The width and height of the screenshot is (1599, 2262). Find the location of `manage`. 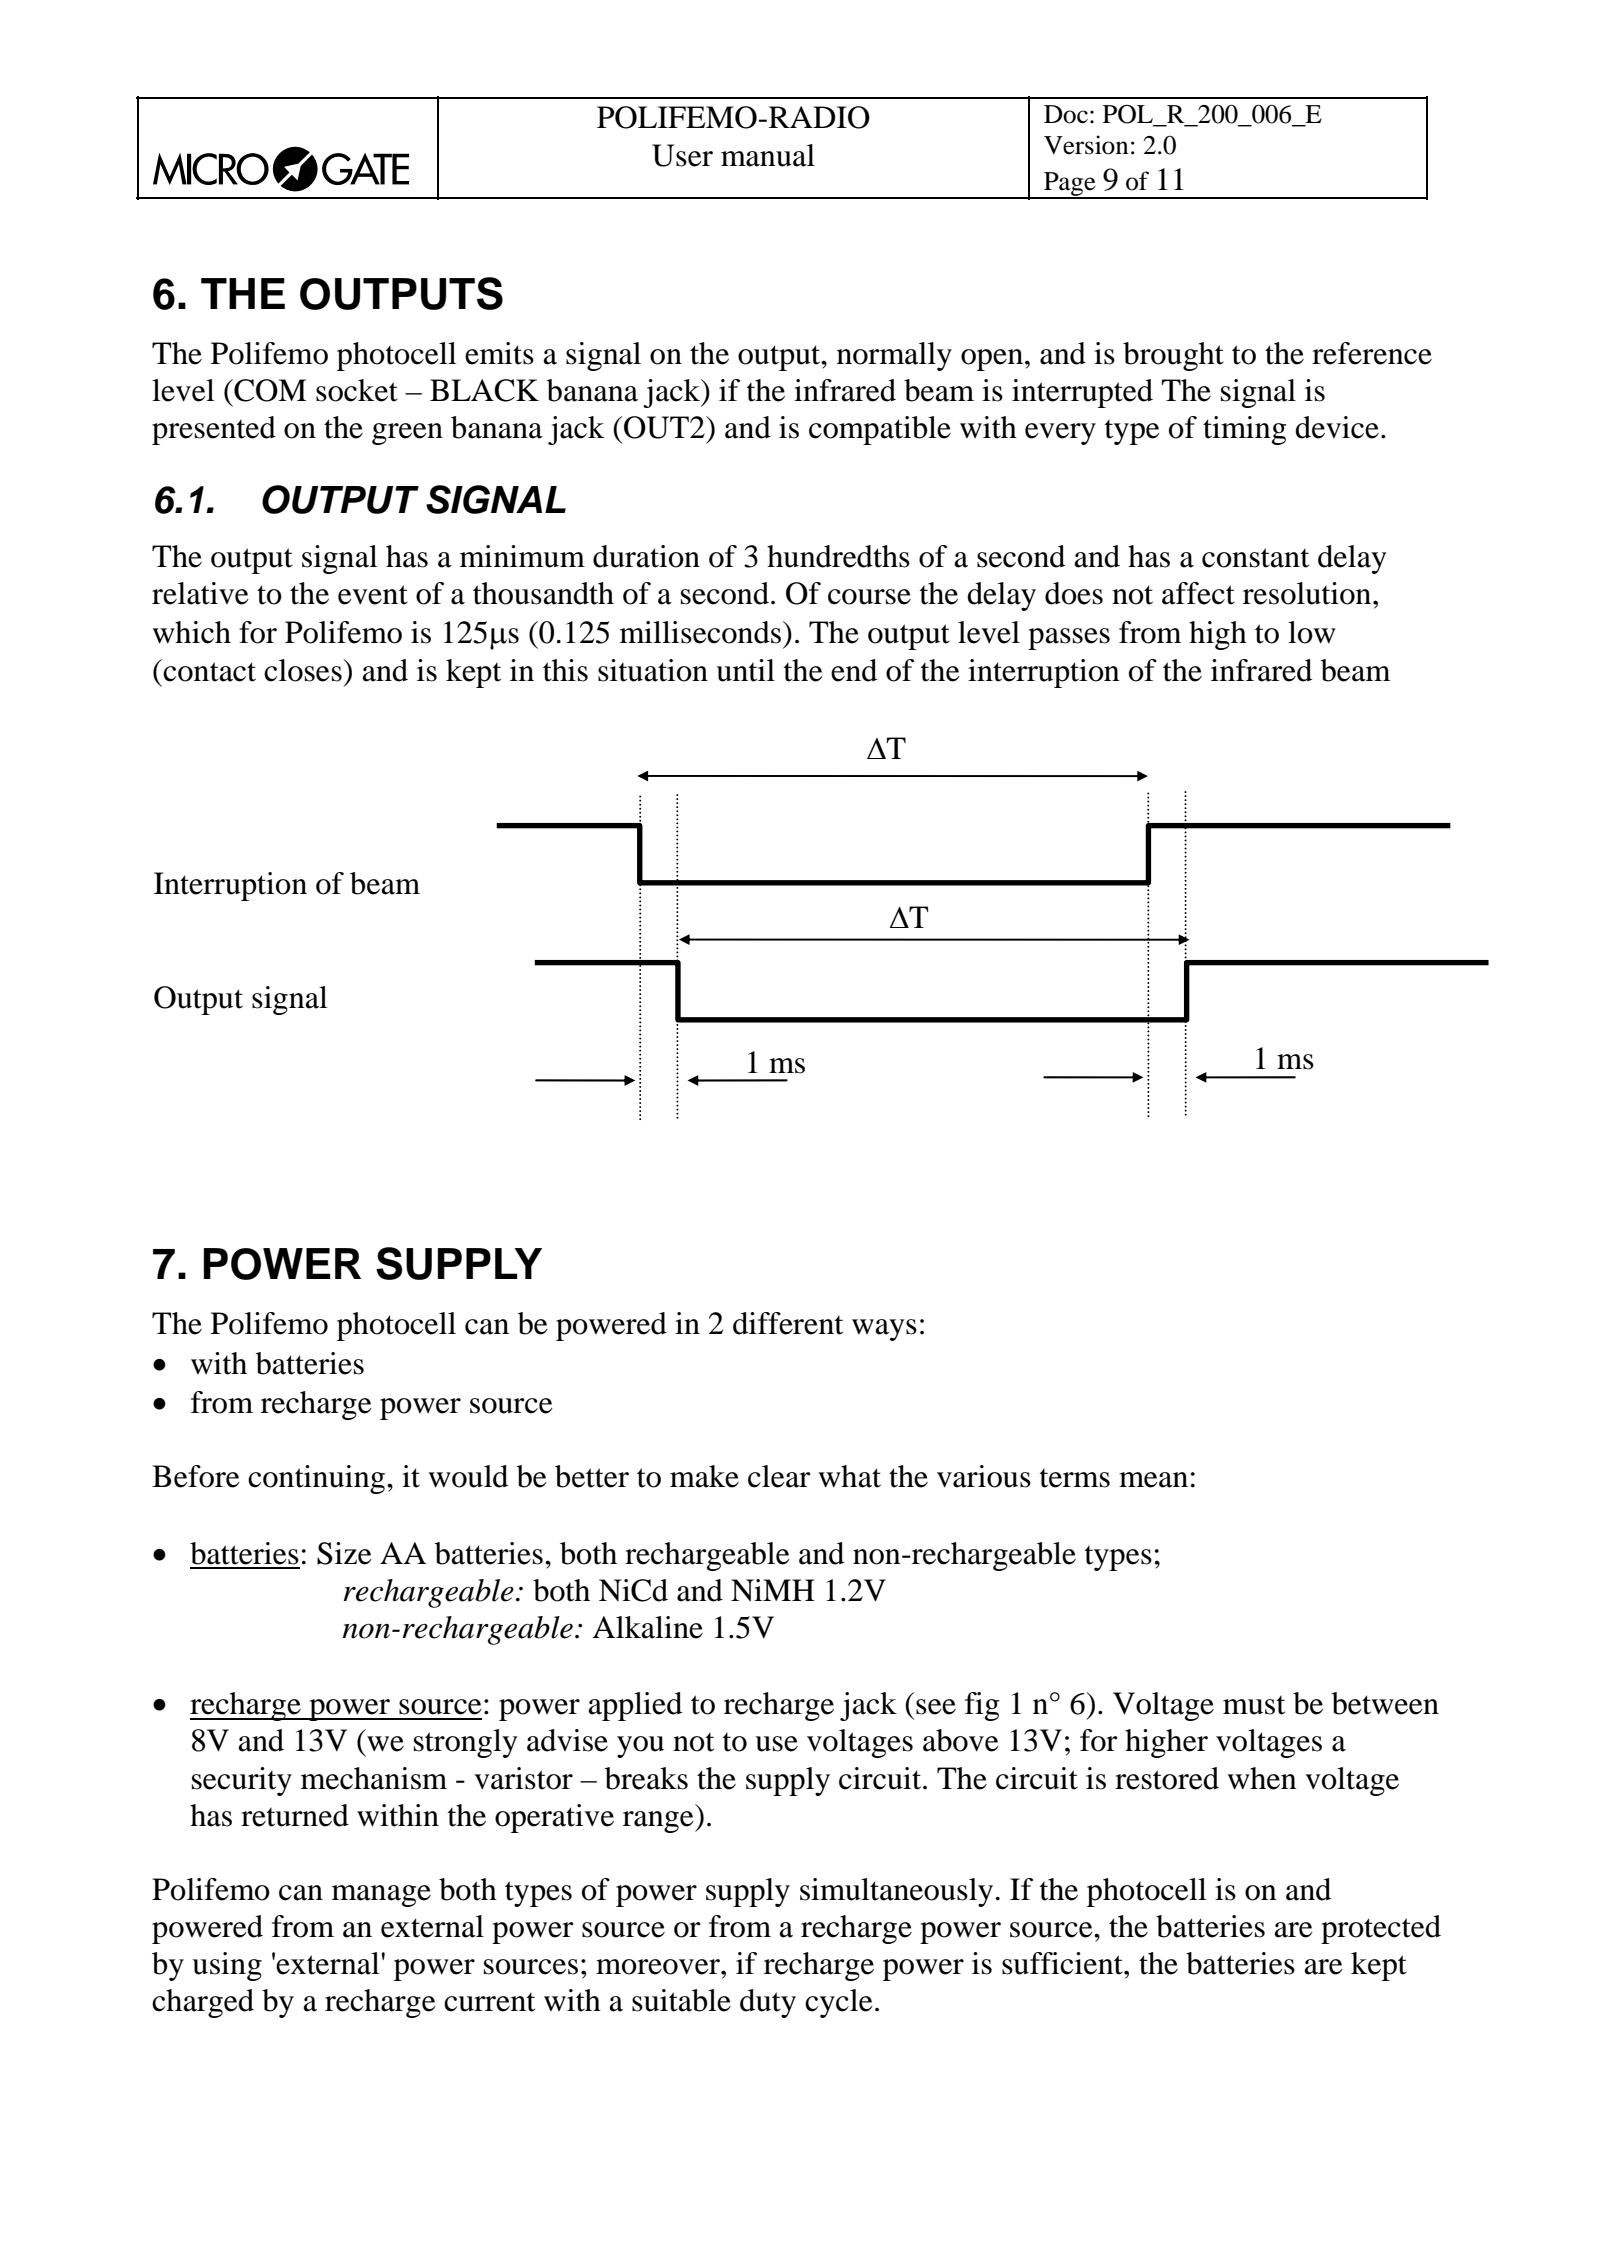

manage is located at coordinates (381, 1896).
